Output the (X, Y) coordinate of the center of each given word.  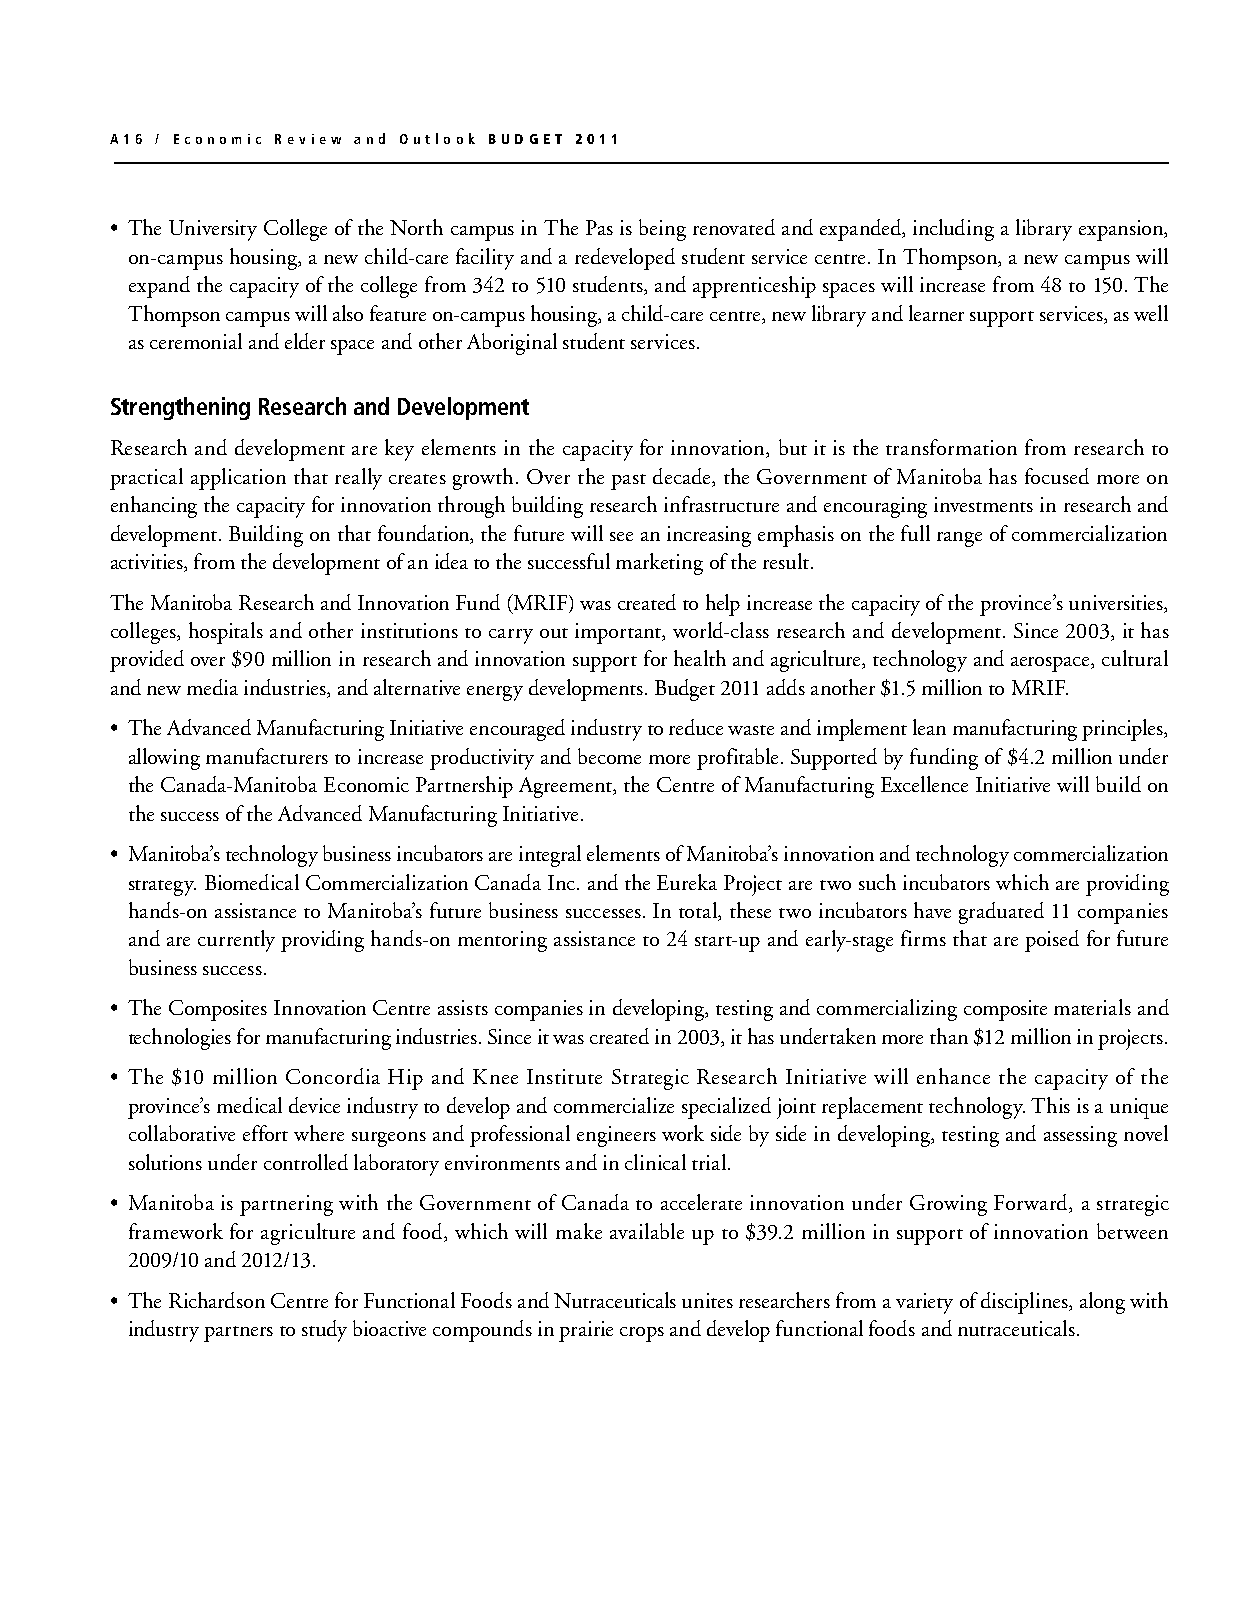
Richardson (217, 1300)
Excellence (924, 784)
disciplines (1025, 1303)
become (609, 756)
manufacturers (267, 756)
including (953, 230)
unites (707, 1300)
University (213, 230)
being (662, 230)
